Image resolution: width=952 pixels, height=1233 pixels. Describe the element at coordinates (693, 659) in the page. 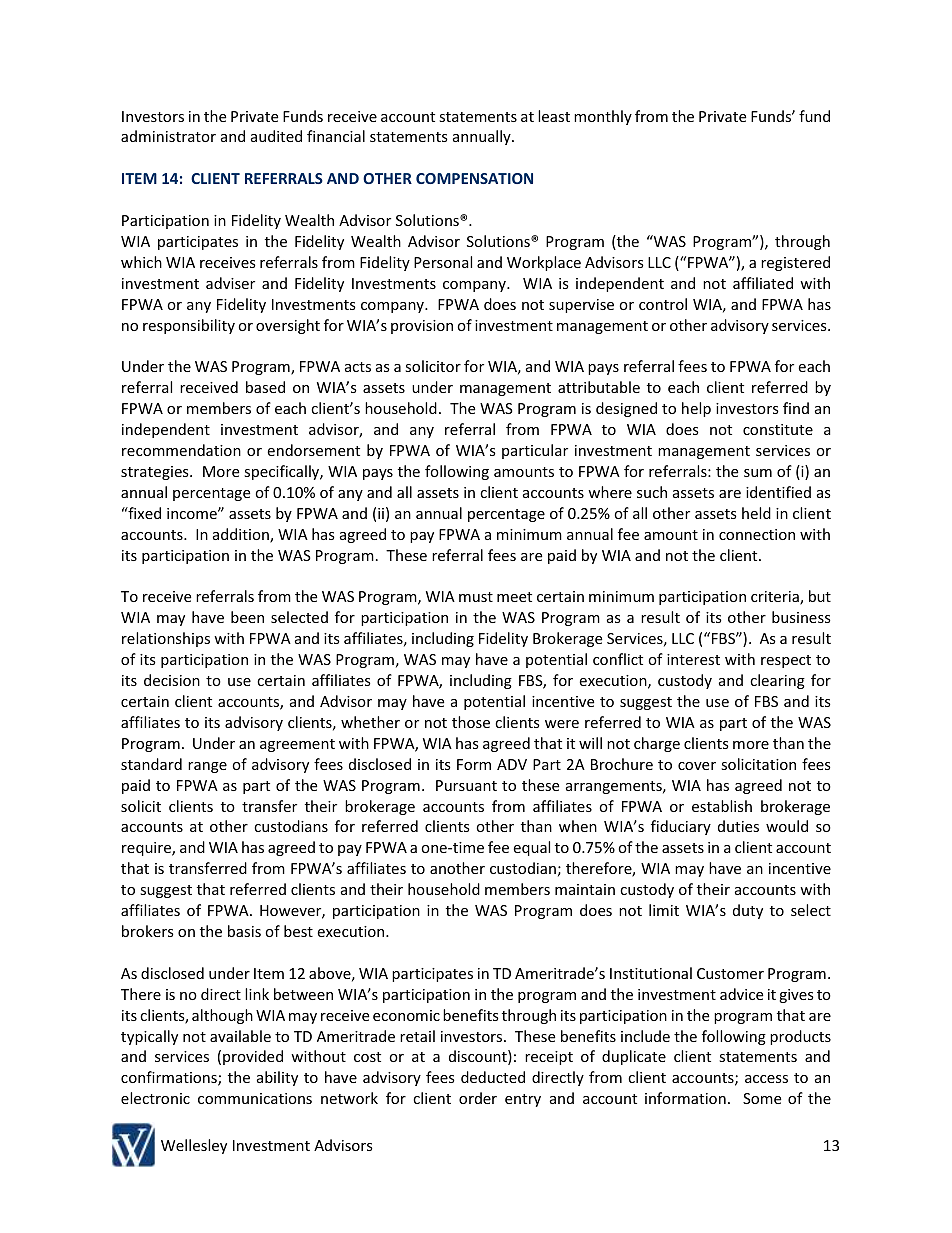

I see `interest` at that location.
